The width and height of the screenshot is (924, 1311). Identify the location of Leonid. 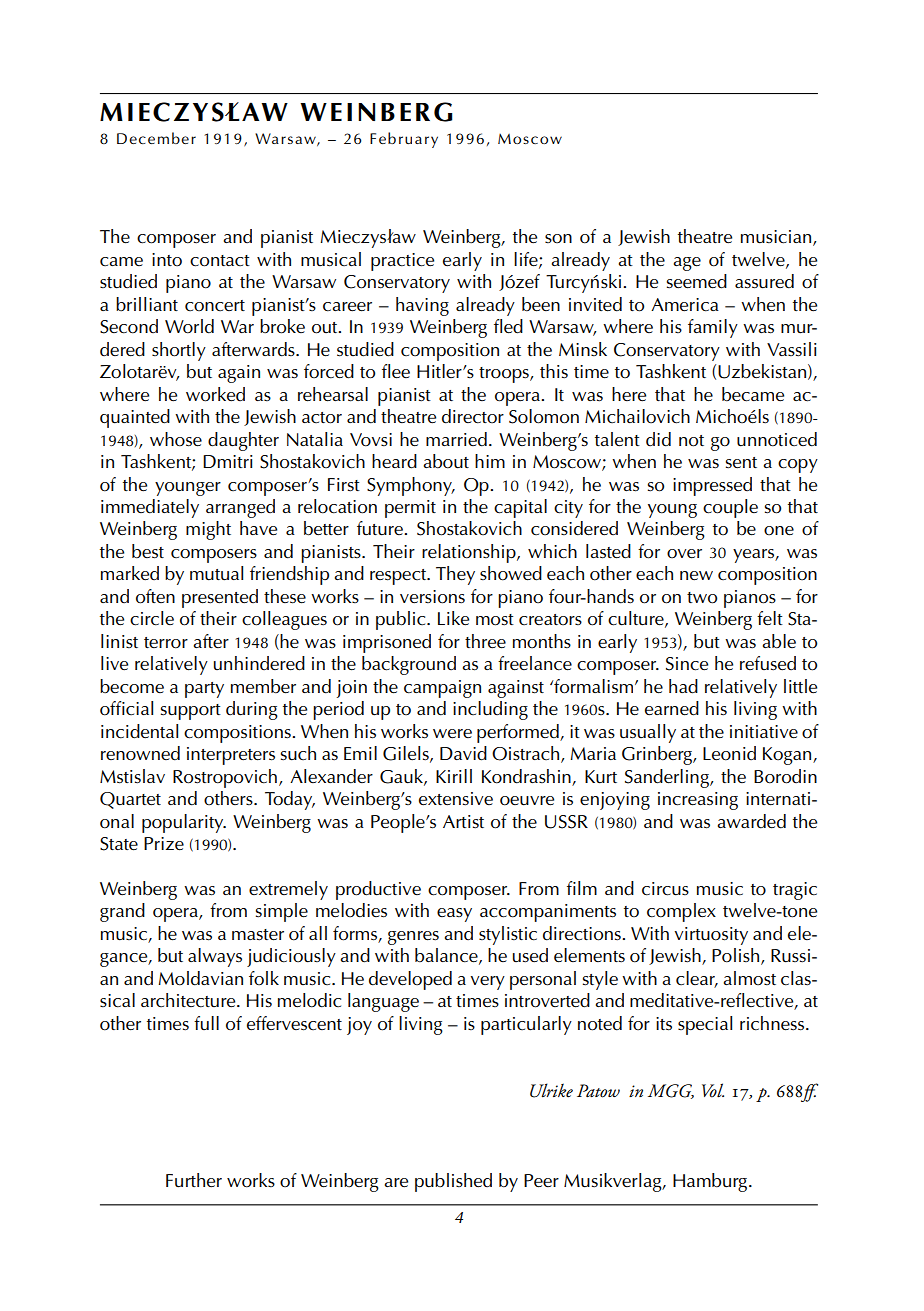
(729, 753).
